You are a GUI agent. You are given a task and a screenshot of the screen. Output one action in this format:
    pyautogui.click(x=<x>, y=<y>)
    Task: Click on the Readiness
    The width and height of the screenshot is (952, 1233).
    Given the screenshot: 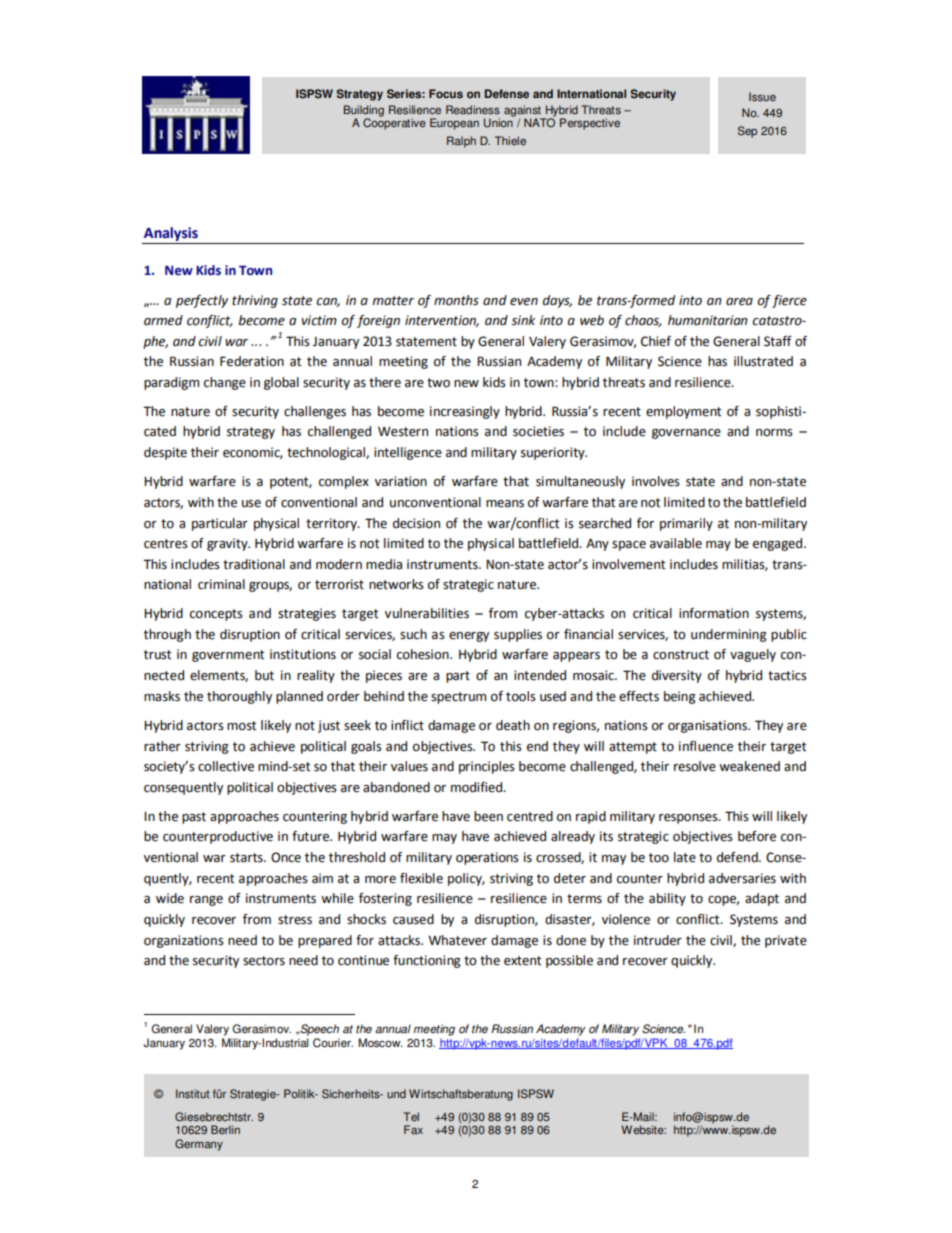 What is the action you would take?
    pyautogui.click(x=473, y=110)
